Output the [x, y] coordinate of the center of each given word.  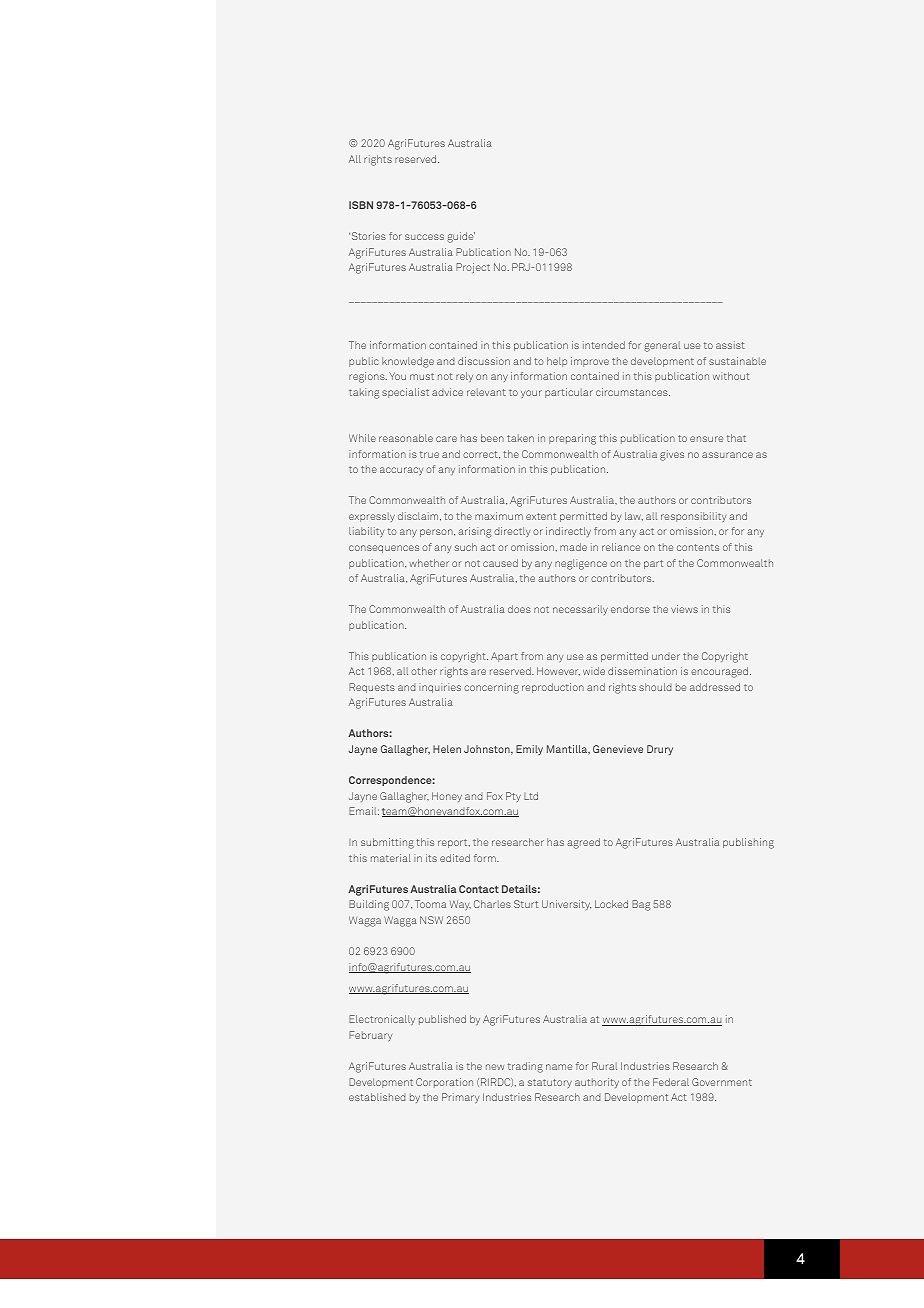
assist [730, 345]
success [424, 237]
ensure [706, 439]
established [377, 1097]
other [424, 671]
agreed [583, 843]
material [391, 858]
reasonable [406, 438]
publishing [748, 843]
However [558, 671]
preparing [572, 439]
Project [473, 268]
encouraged [719, 672]
